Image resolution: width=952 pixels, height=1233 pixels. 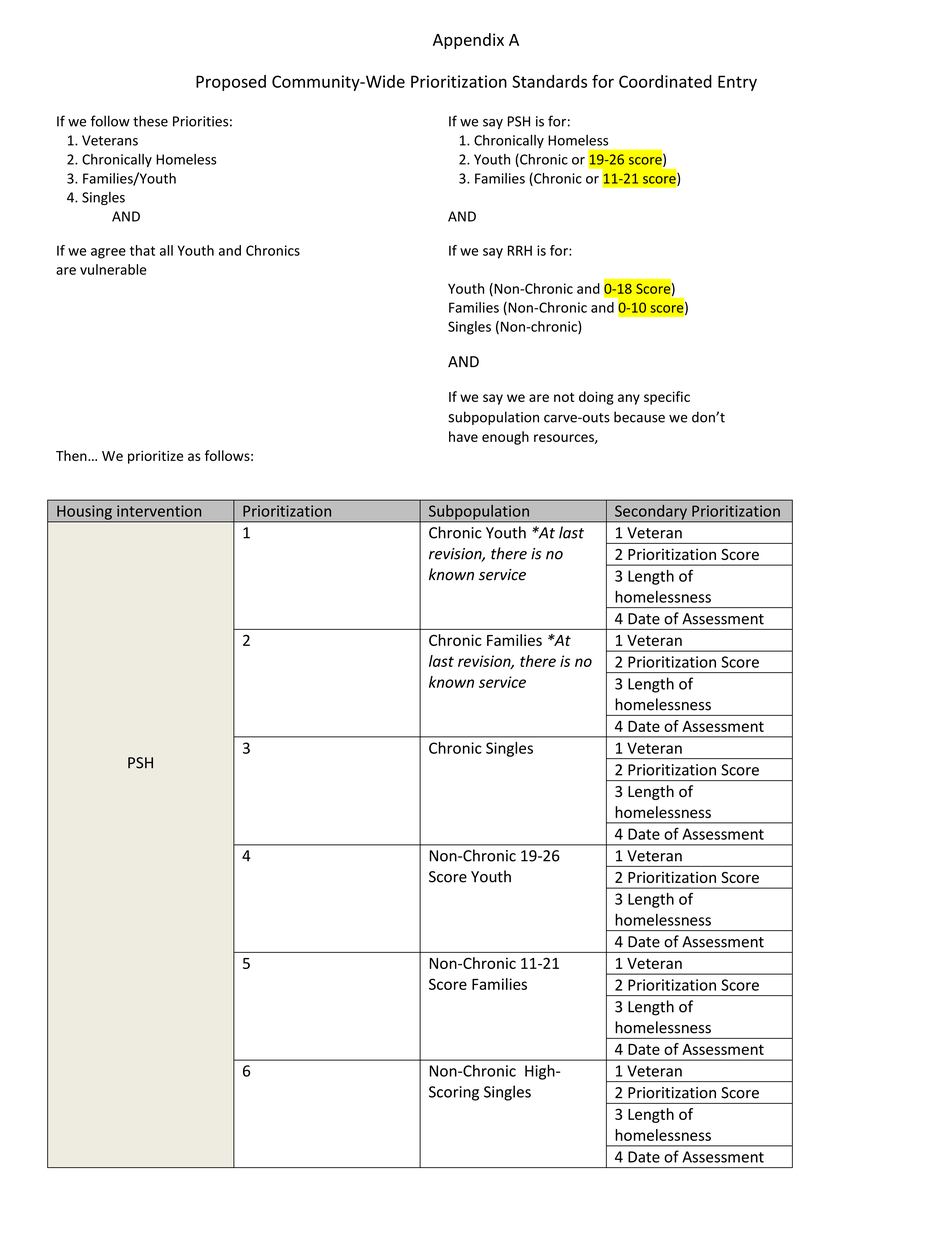 I want to click on Appendix, so click(x=468, y=41).
